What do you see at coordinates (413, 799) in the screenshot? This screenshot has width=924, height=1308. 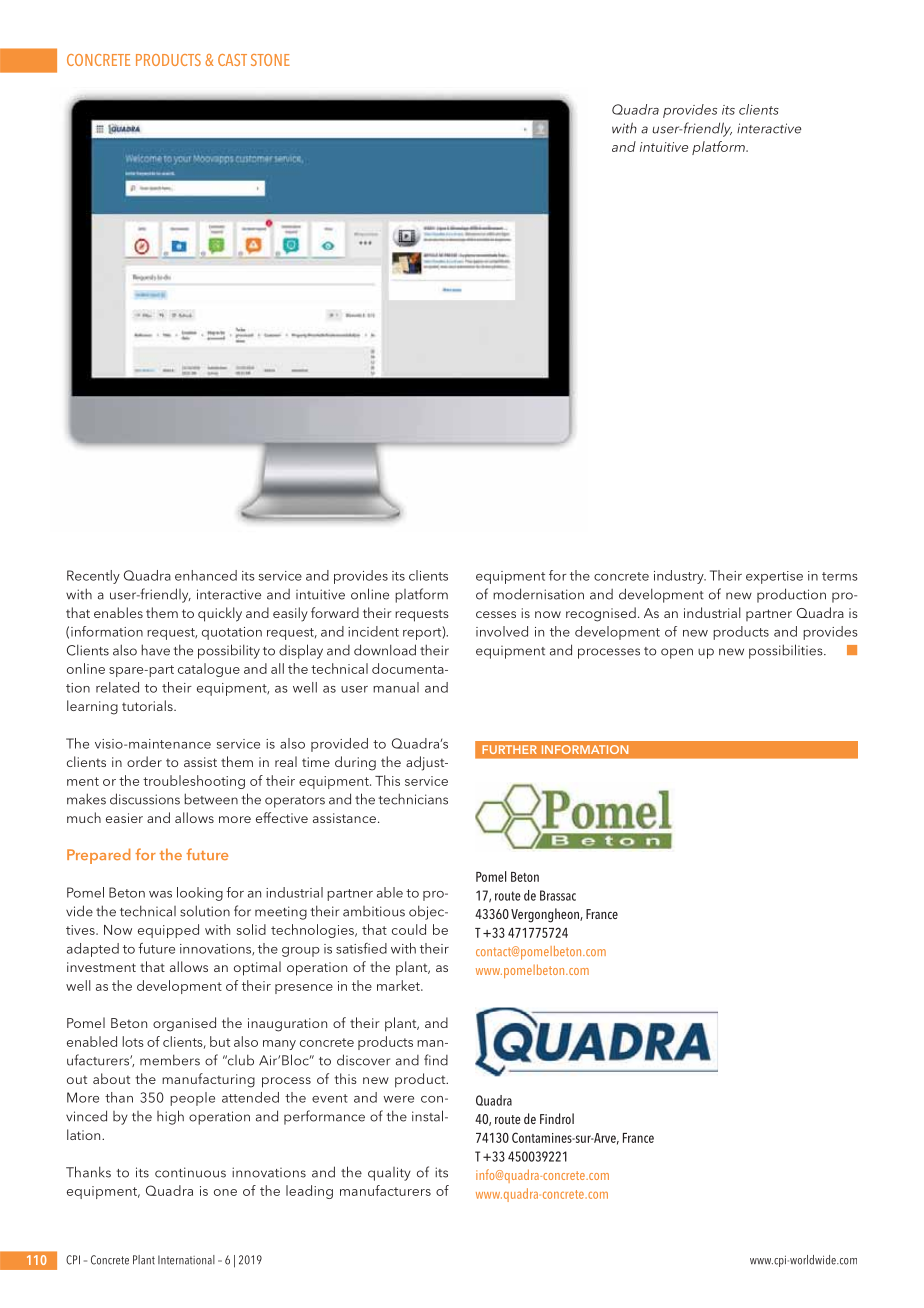 I see `technicians` at bounding box center [413, 799].
